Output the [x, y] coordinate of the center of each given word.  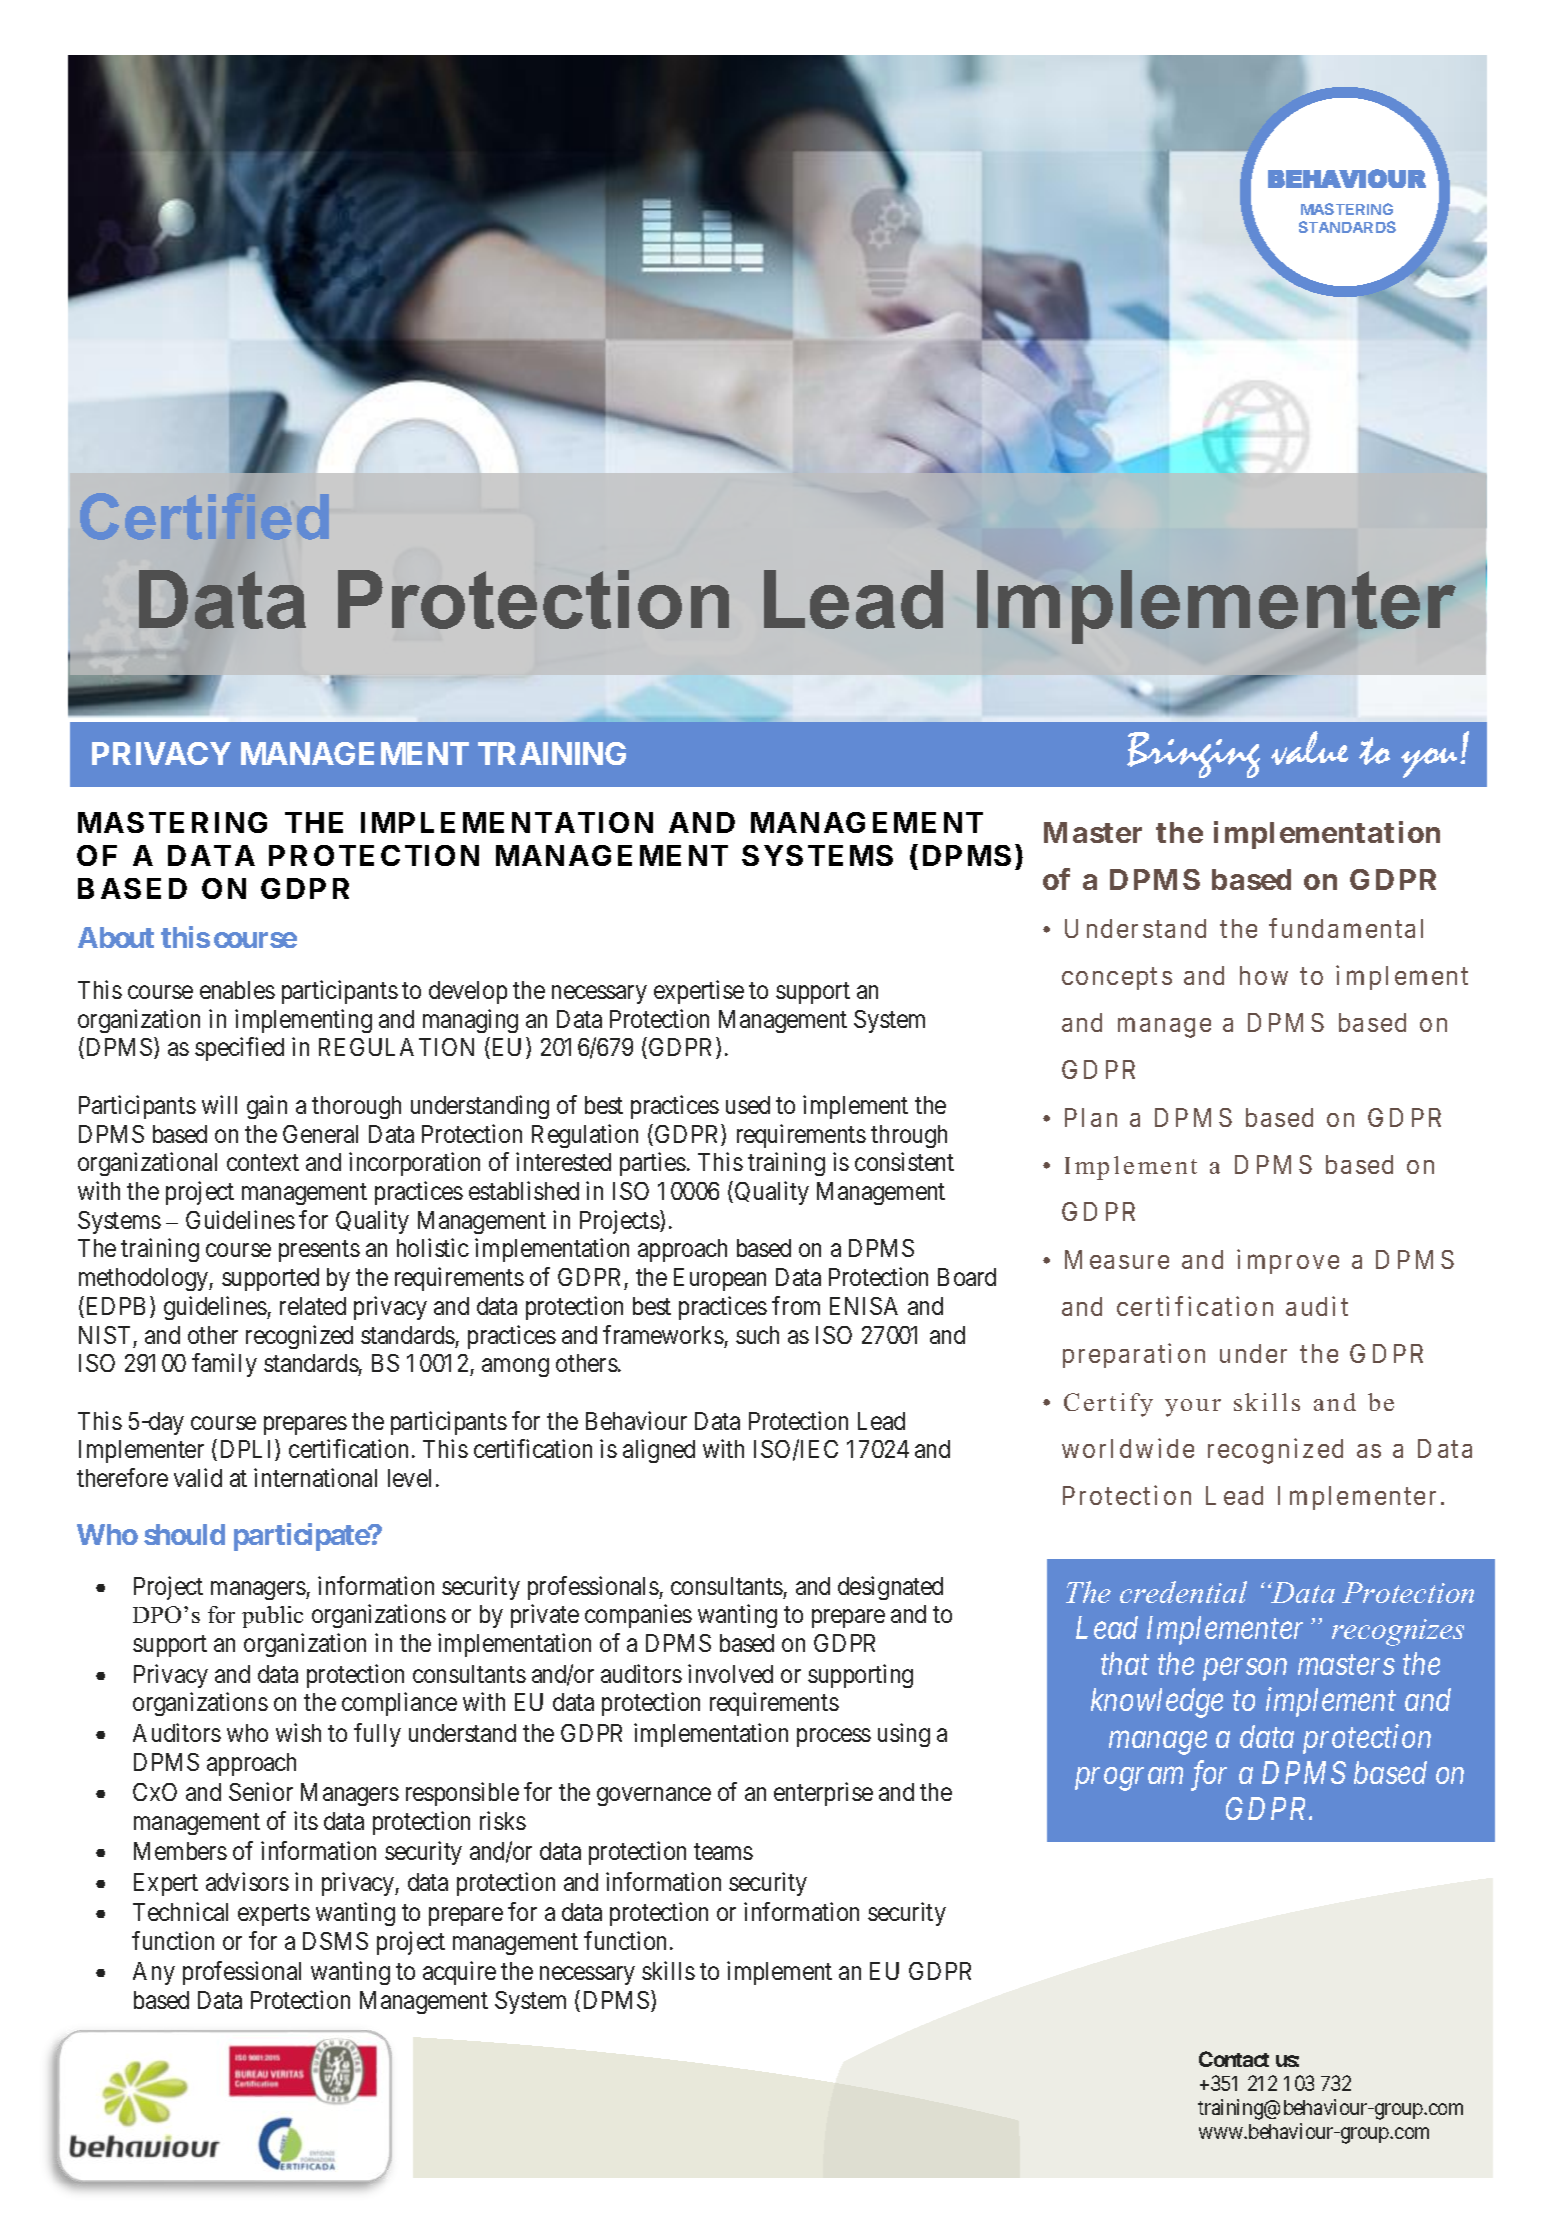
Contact [1234, 2059]
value [1309, 748]
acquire [459, 1973]
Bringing [1193, 755]
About [116, 937]
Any [154, 1973]
